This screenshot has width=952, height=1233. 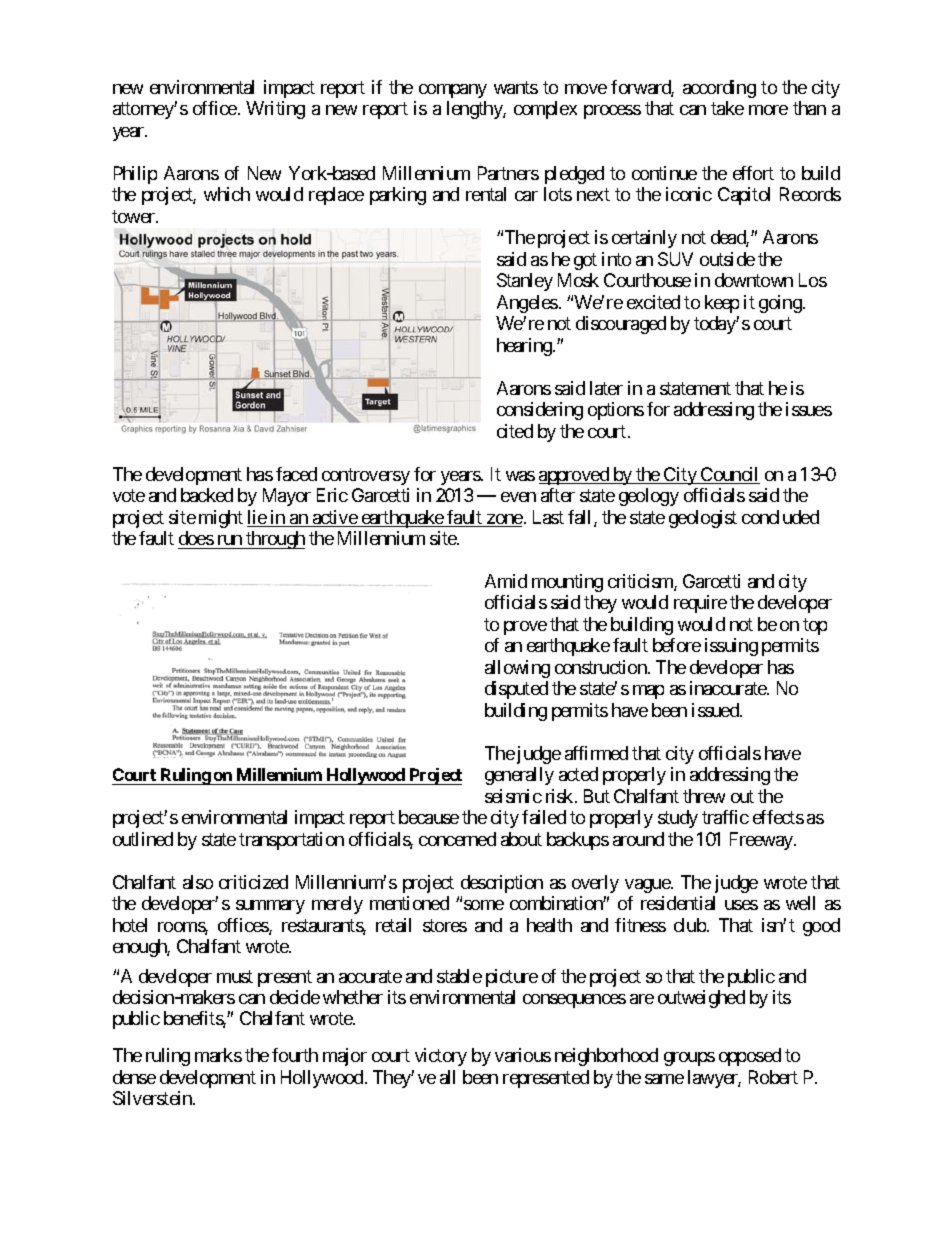 I want to click on keep, so click(x=722, y=304).
